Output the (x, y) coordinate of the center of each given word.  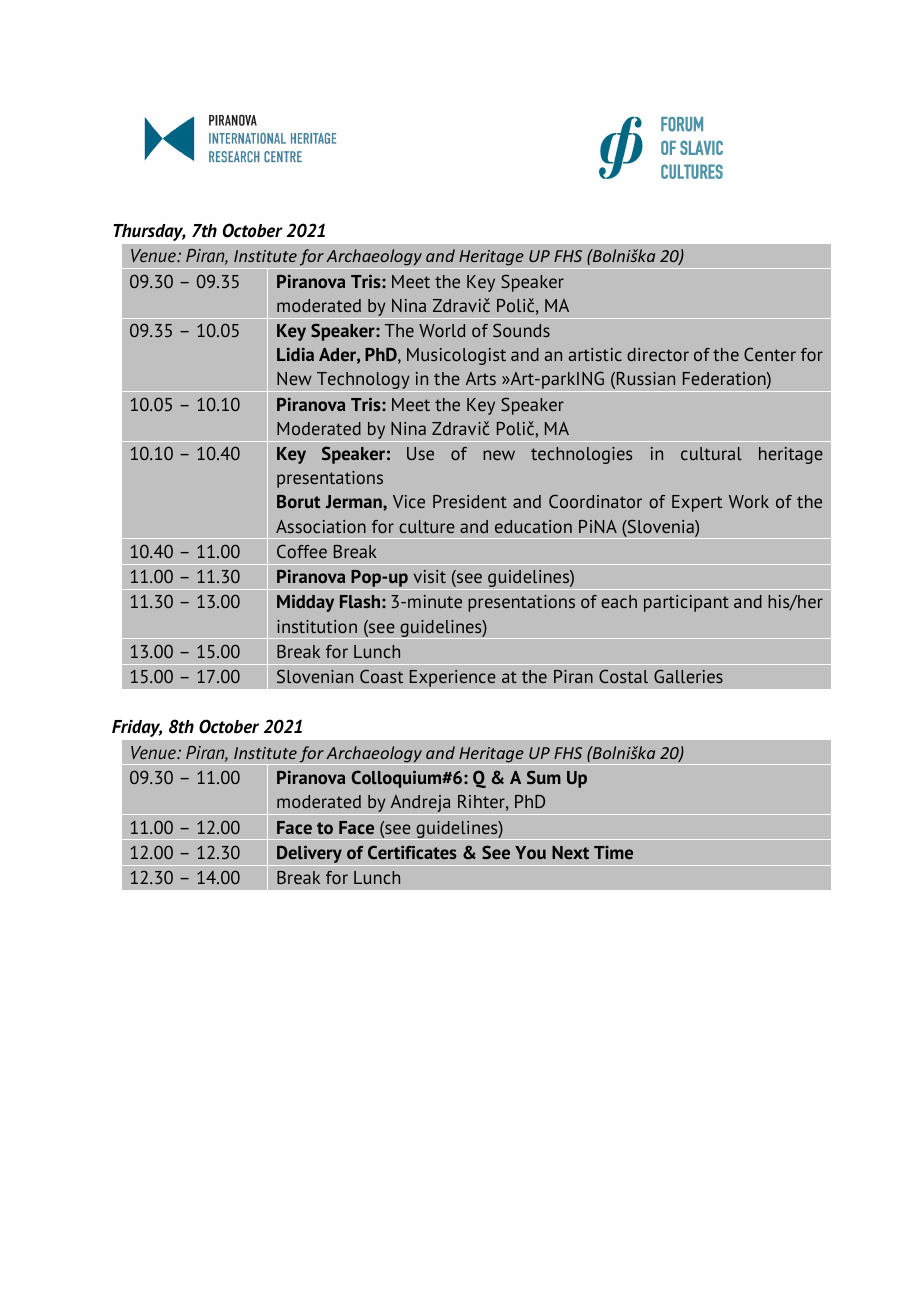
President (470, 501)
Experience (452, 678)
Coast (381, 676)
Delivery (309, 856)
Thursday (149, 232)
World (442, 330)
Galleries (688, 676)
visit (430, 576)
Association (321, 526)
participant (686, 603)
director (658, 354)
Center (770, 354)
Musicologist (456, 356)
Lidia (295, 354)
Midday (305, 603)
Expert (697, 503)
